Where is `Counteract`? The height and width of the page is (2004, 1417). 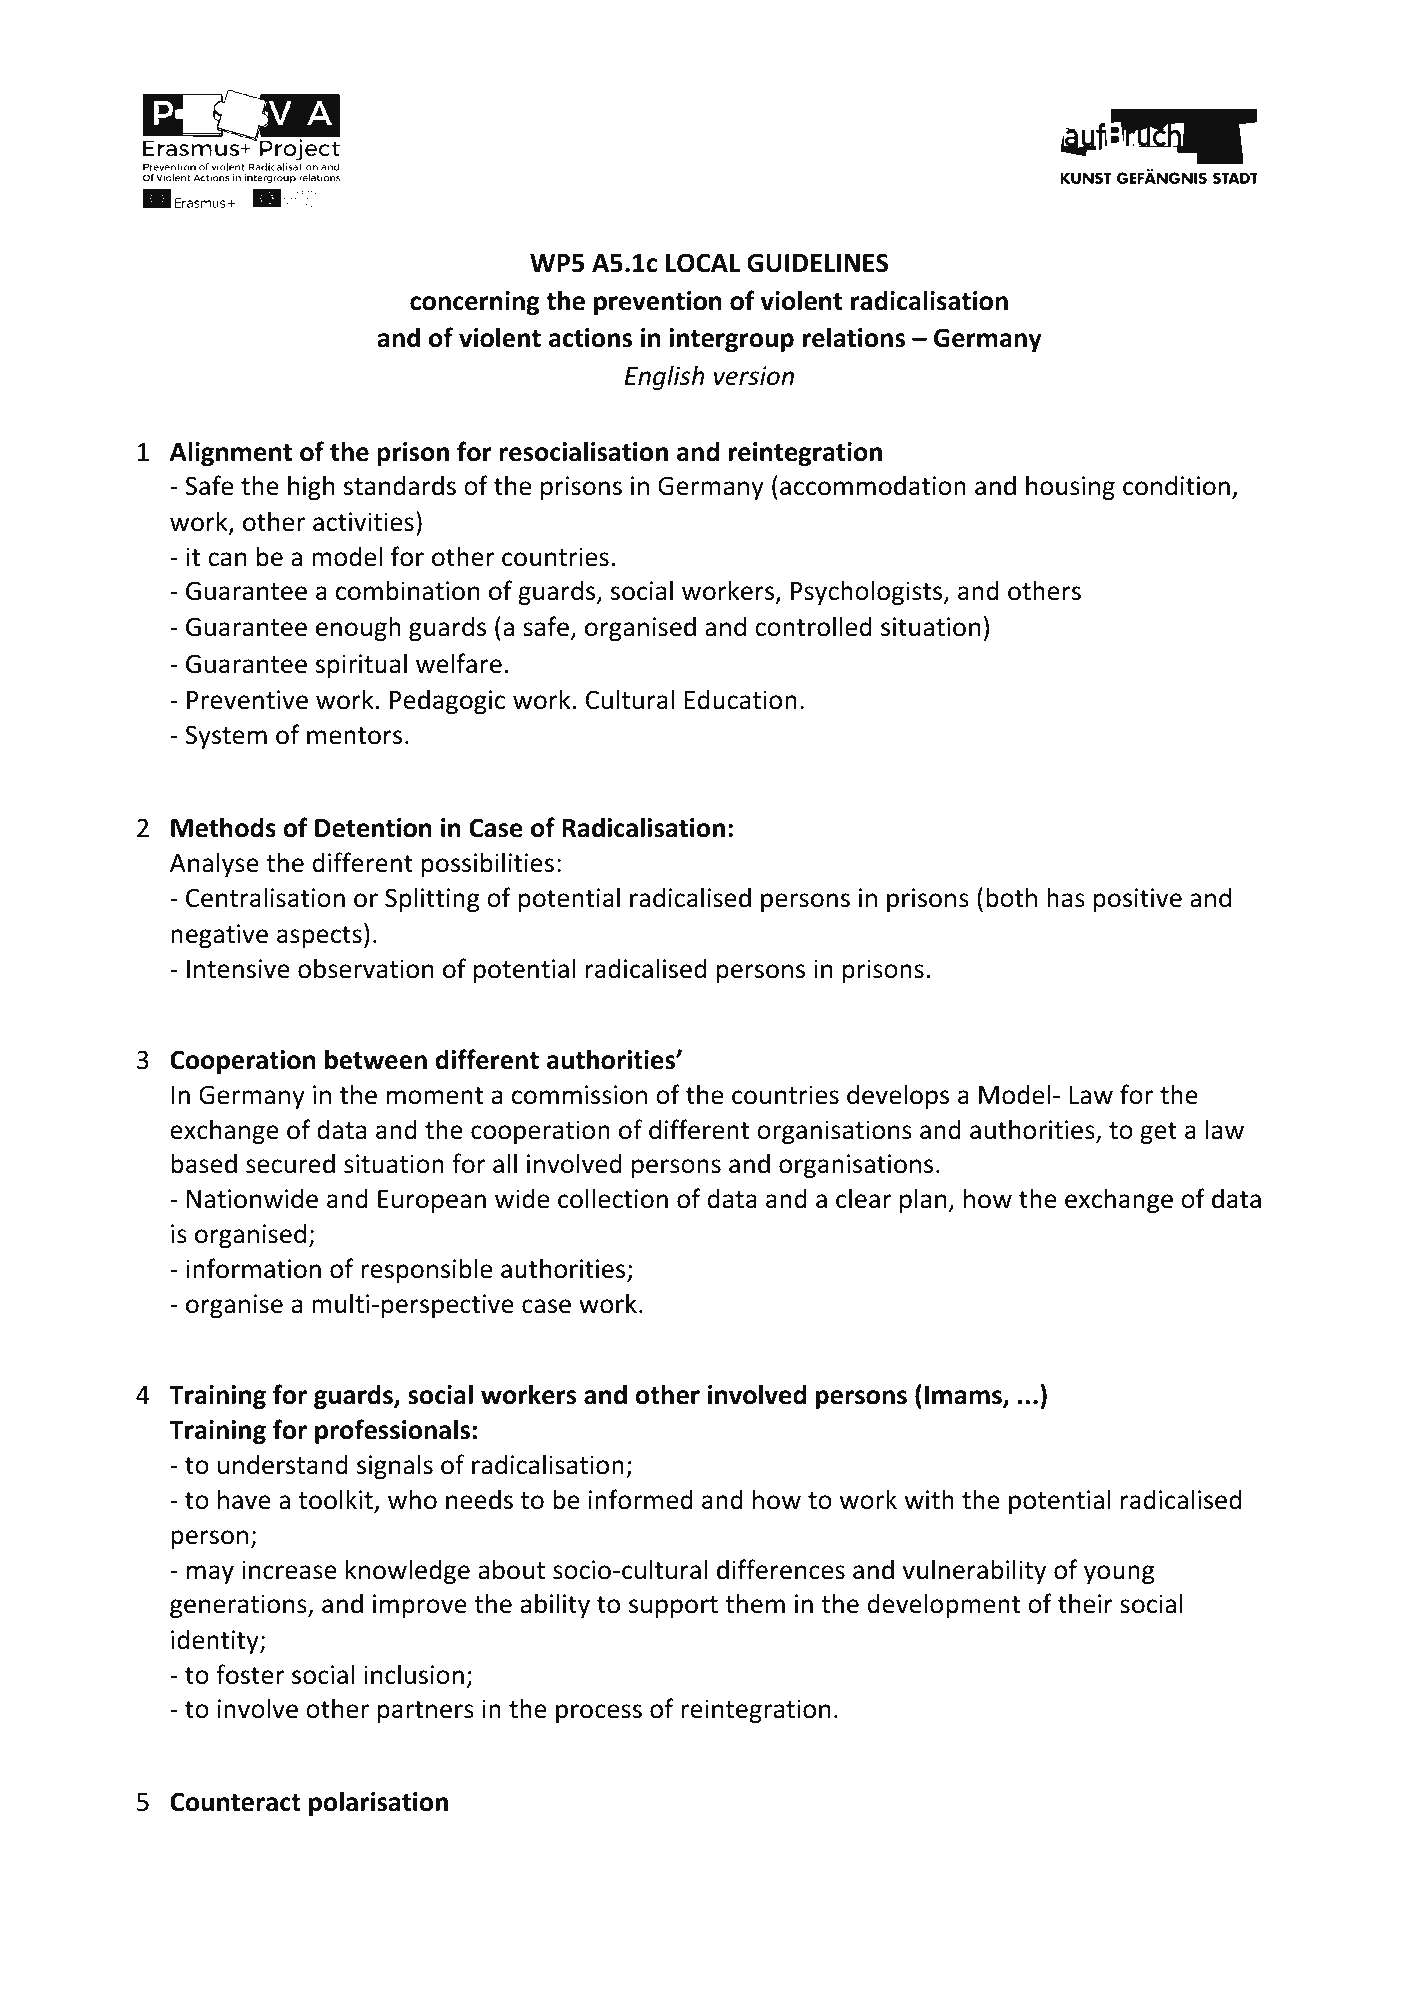 Counteract is located at coordinates (235, 1802).
